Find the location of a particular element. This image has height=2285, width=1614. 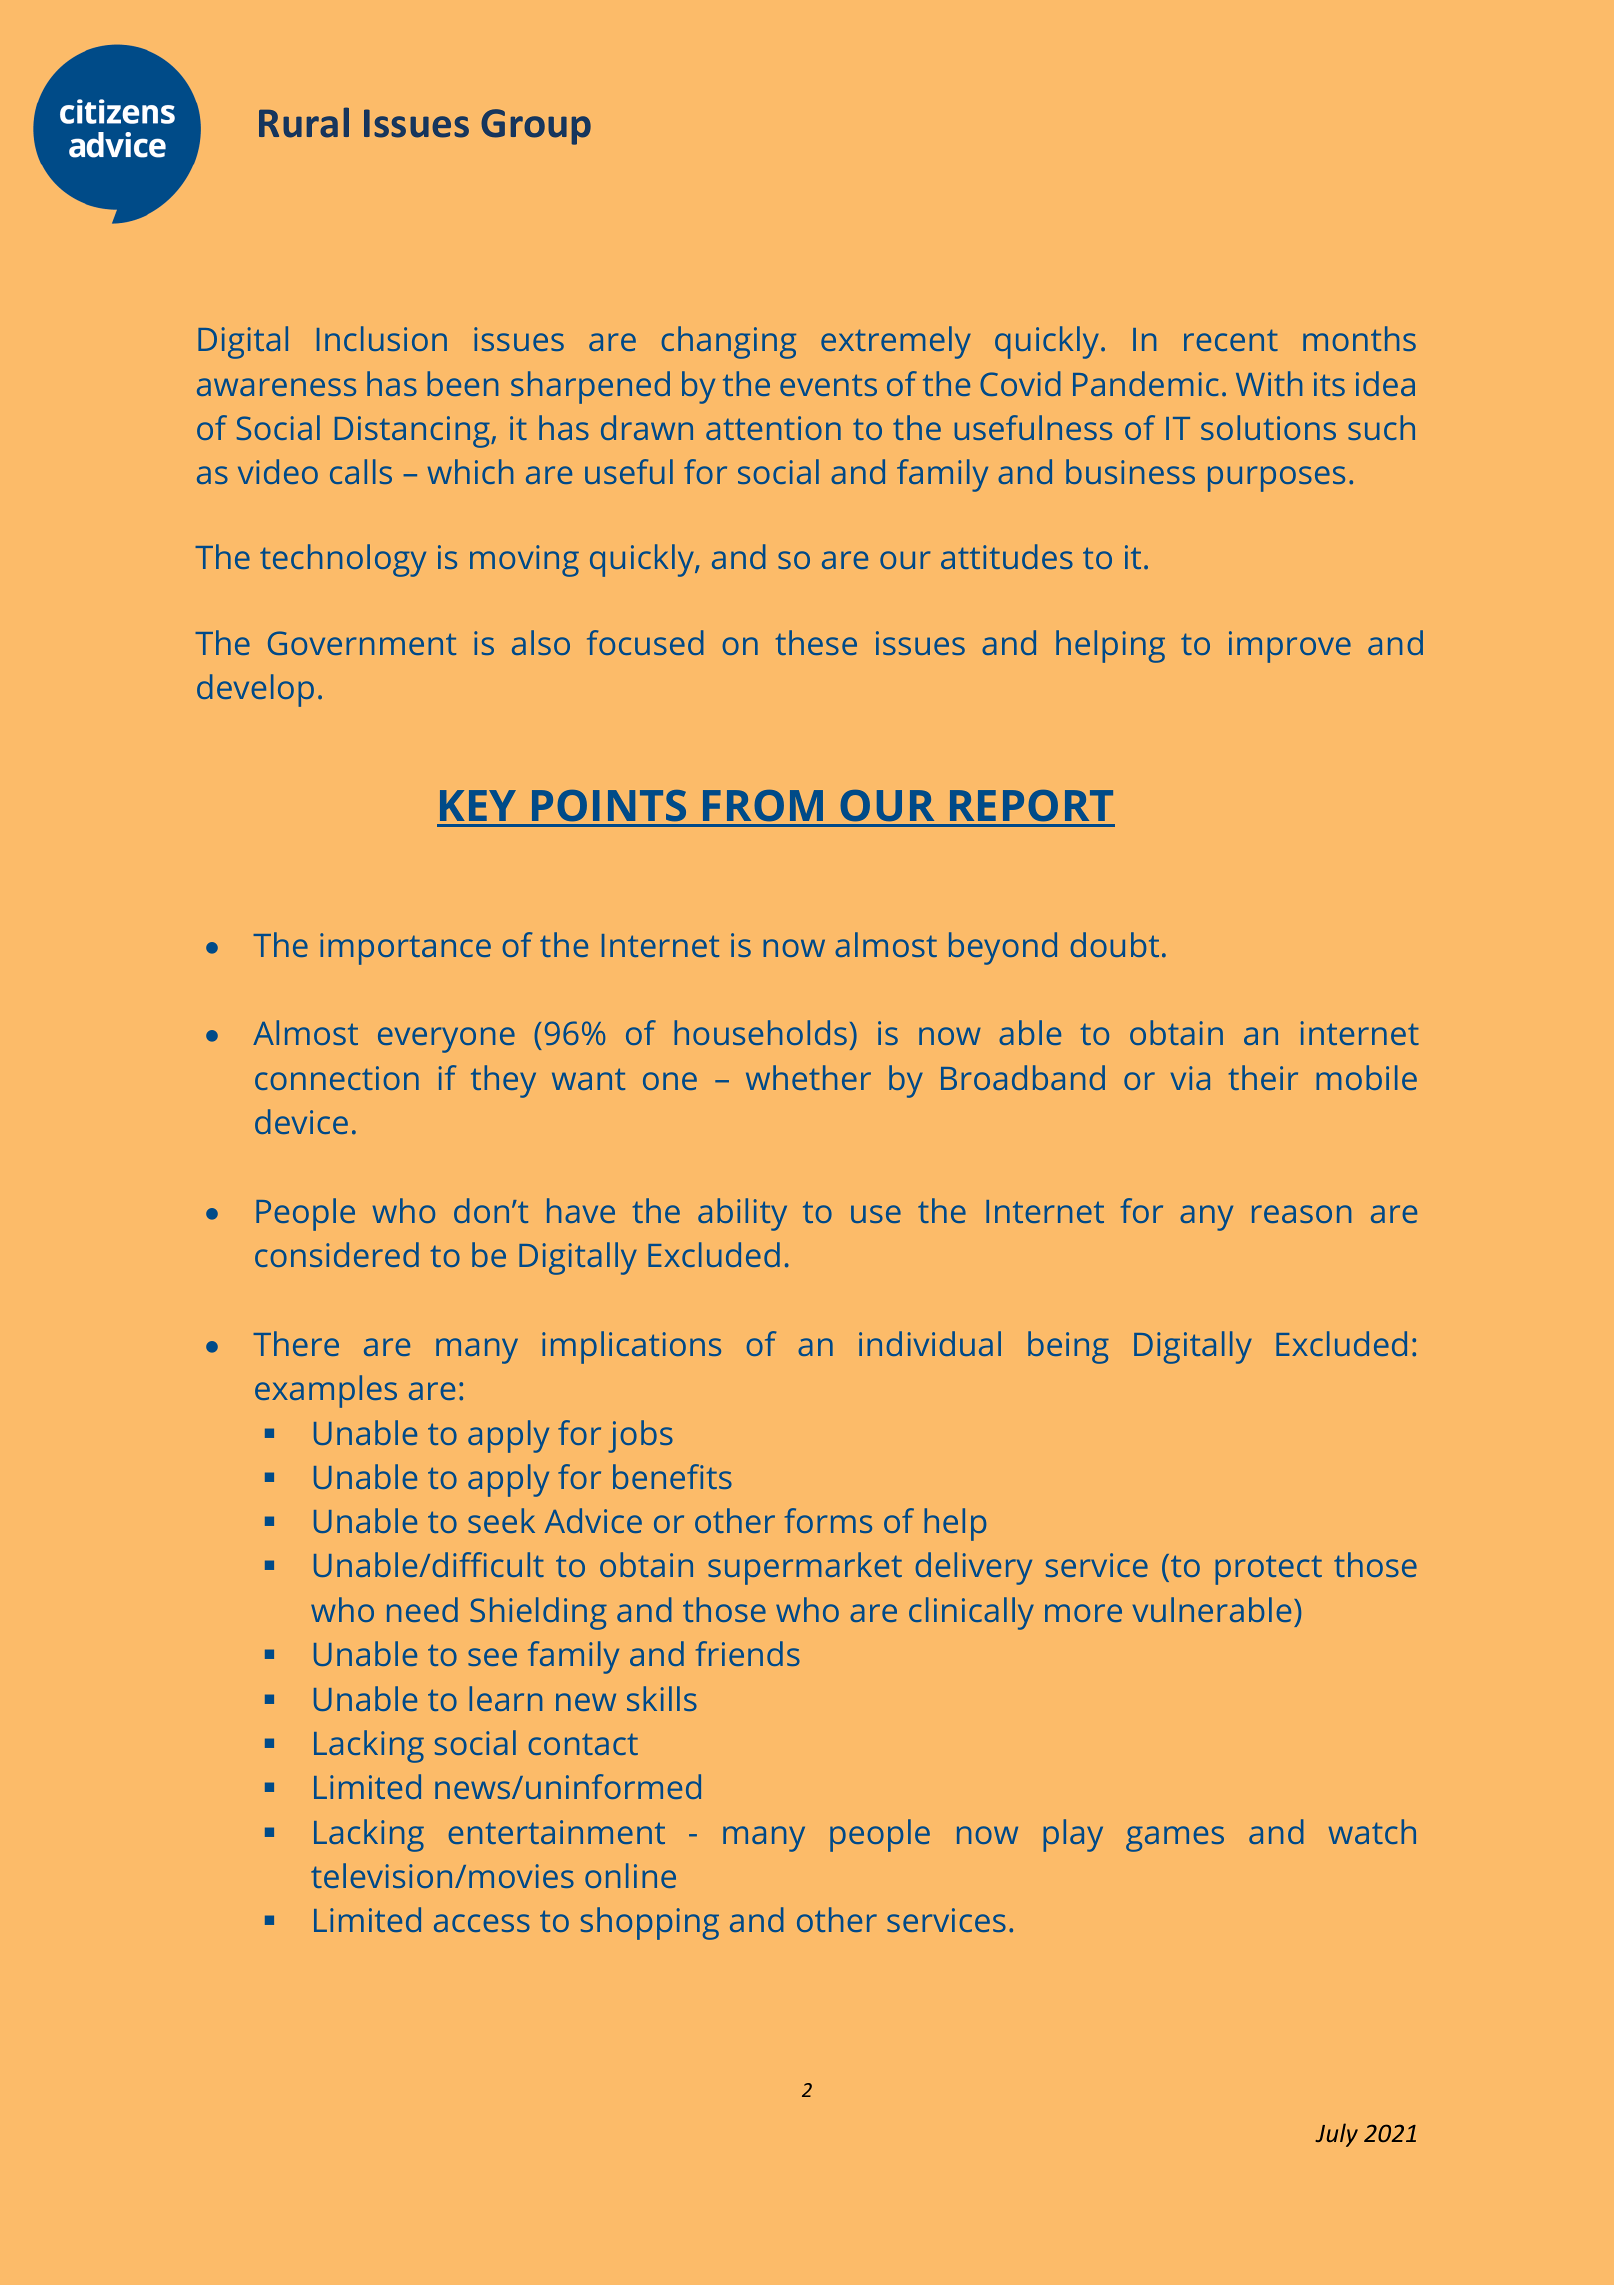

recent is located at coordinates (1231, 340).
